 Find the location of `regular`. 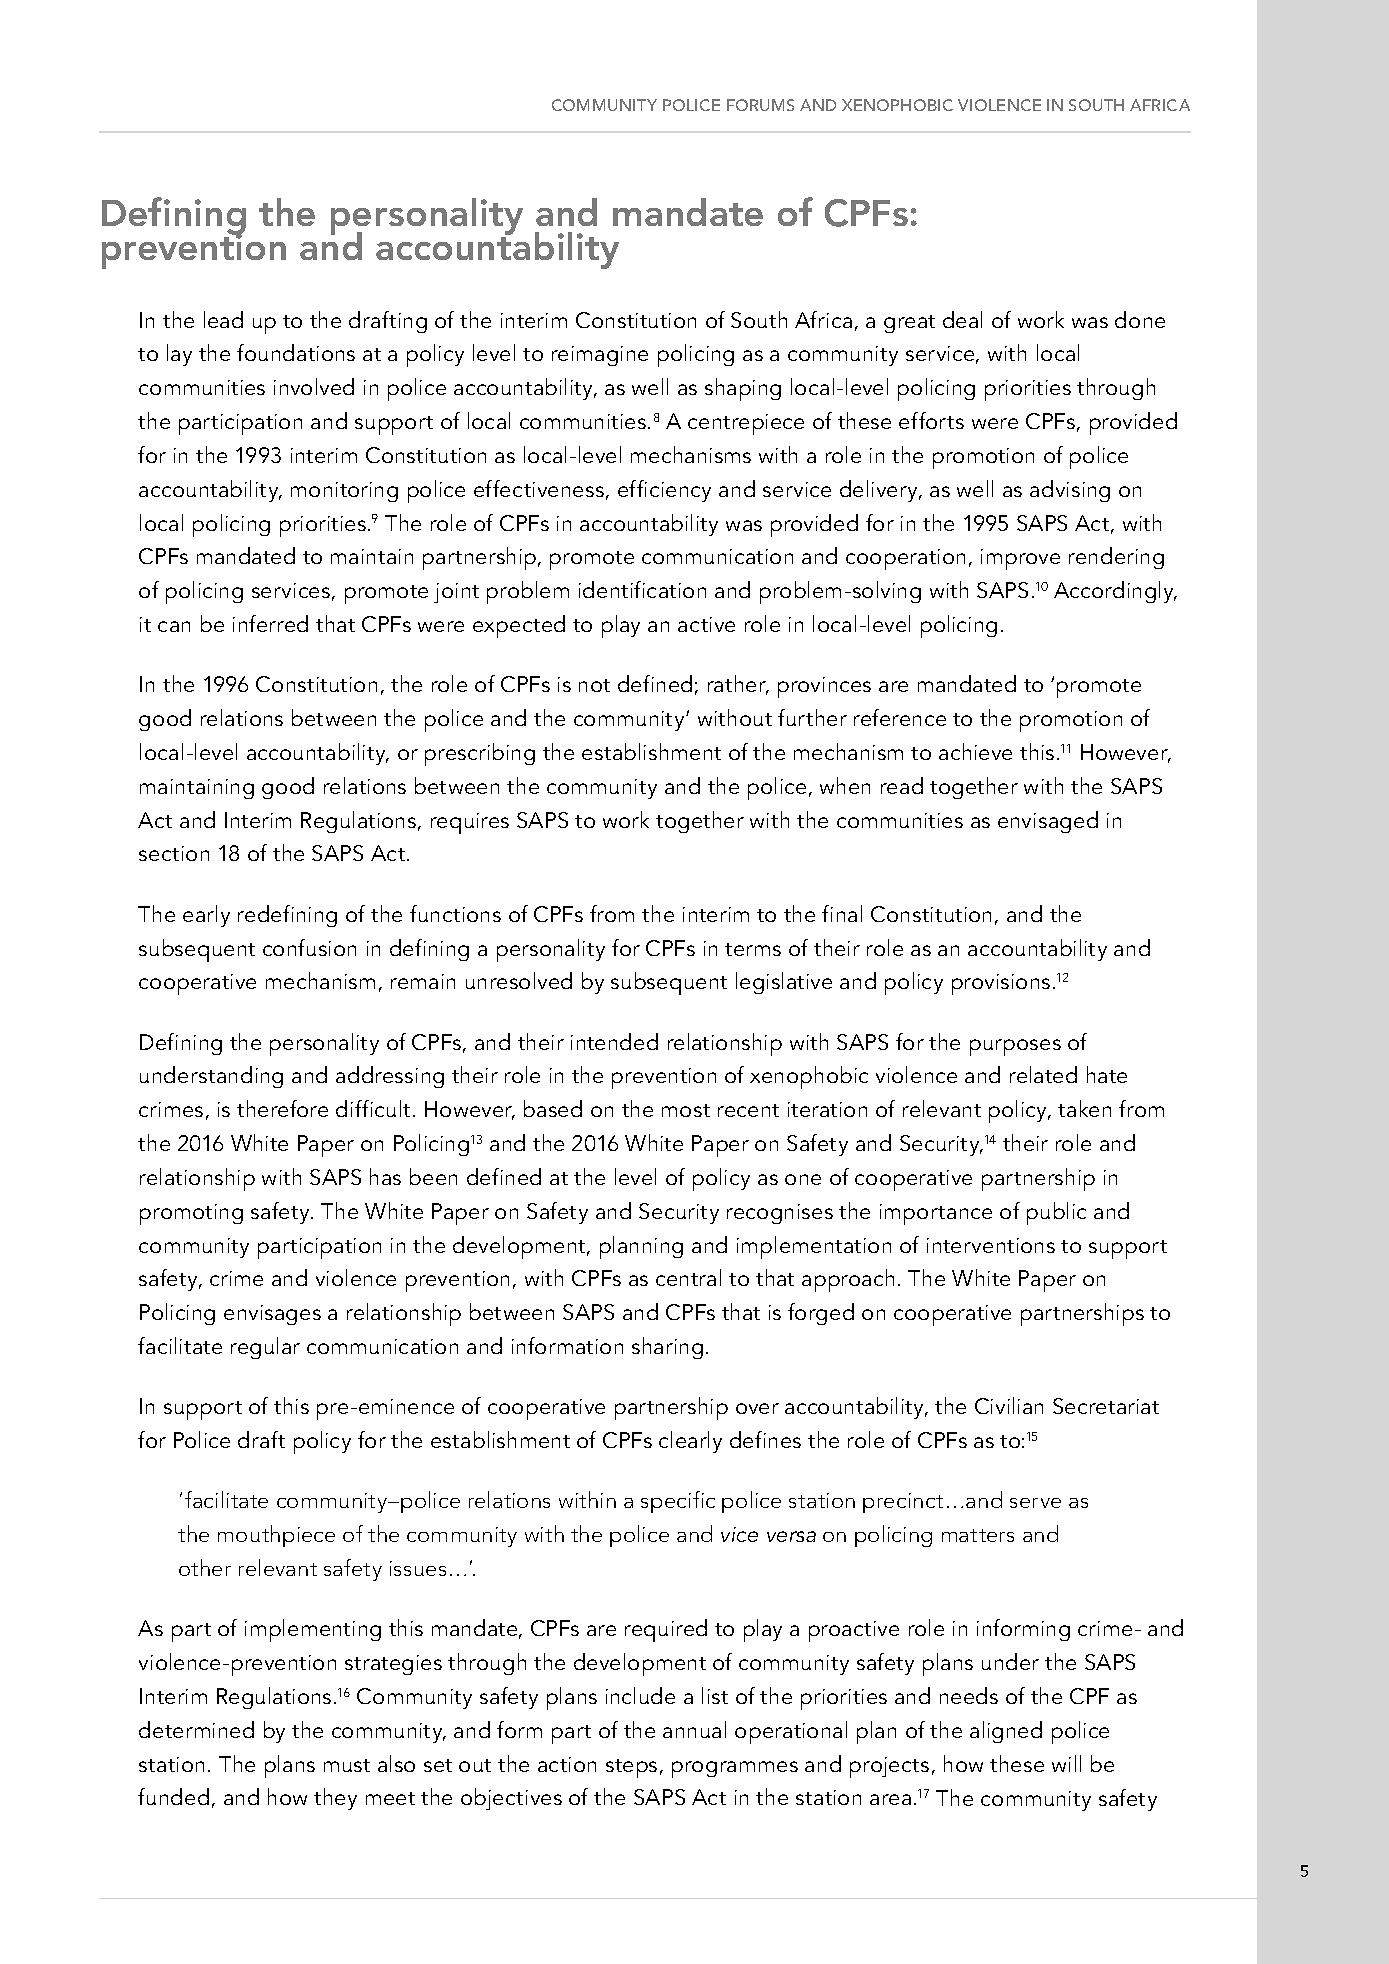

regular is located at coordinates (265, 1348).
